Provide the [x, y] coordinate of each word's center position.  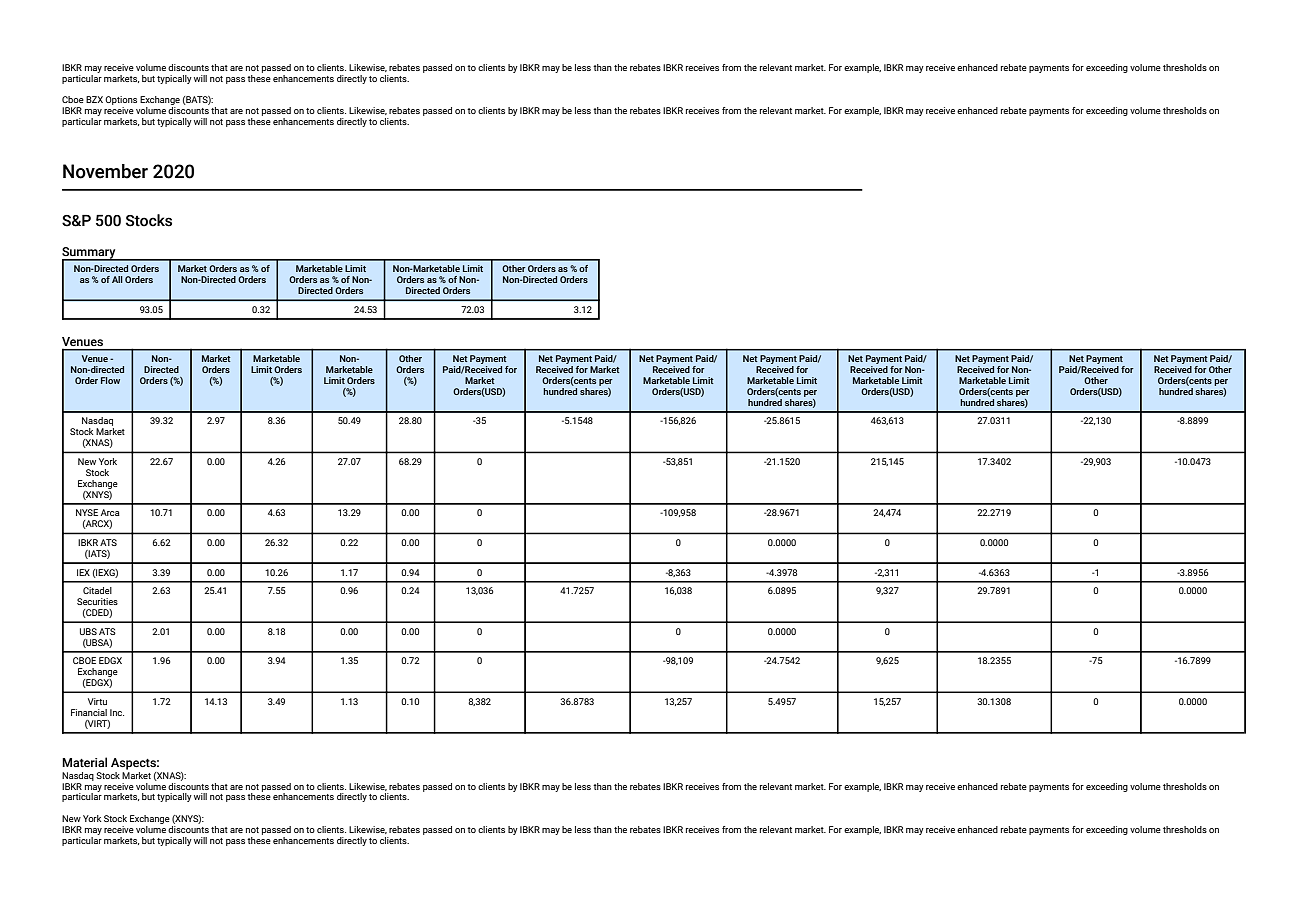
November [105, 171]
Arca [110, 512]
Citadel [97, 590]
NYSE [87, 512]
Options [121, 102]
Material [84, 762]
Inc [117, 712]
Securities [97, 601]
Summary [90, 254]
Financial [89, 712]
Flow [110, 380]
